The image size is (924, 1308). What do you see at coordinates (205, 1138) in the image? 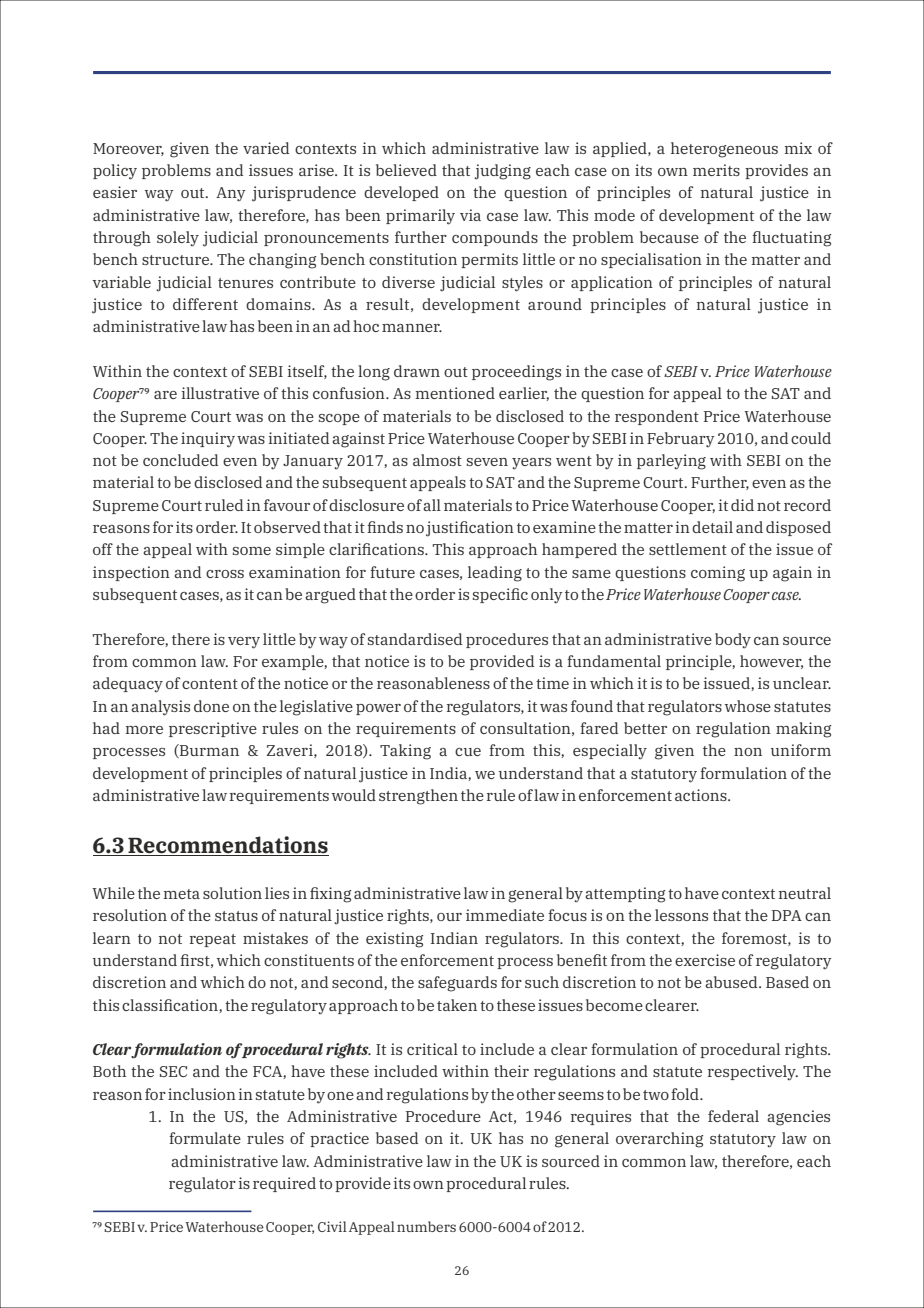
I see `formulate` at bounding box center [205, 1138].
